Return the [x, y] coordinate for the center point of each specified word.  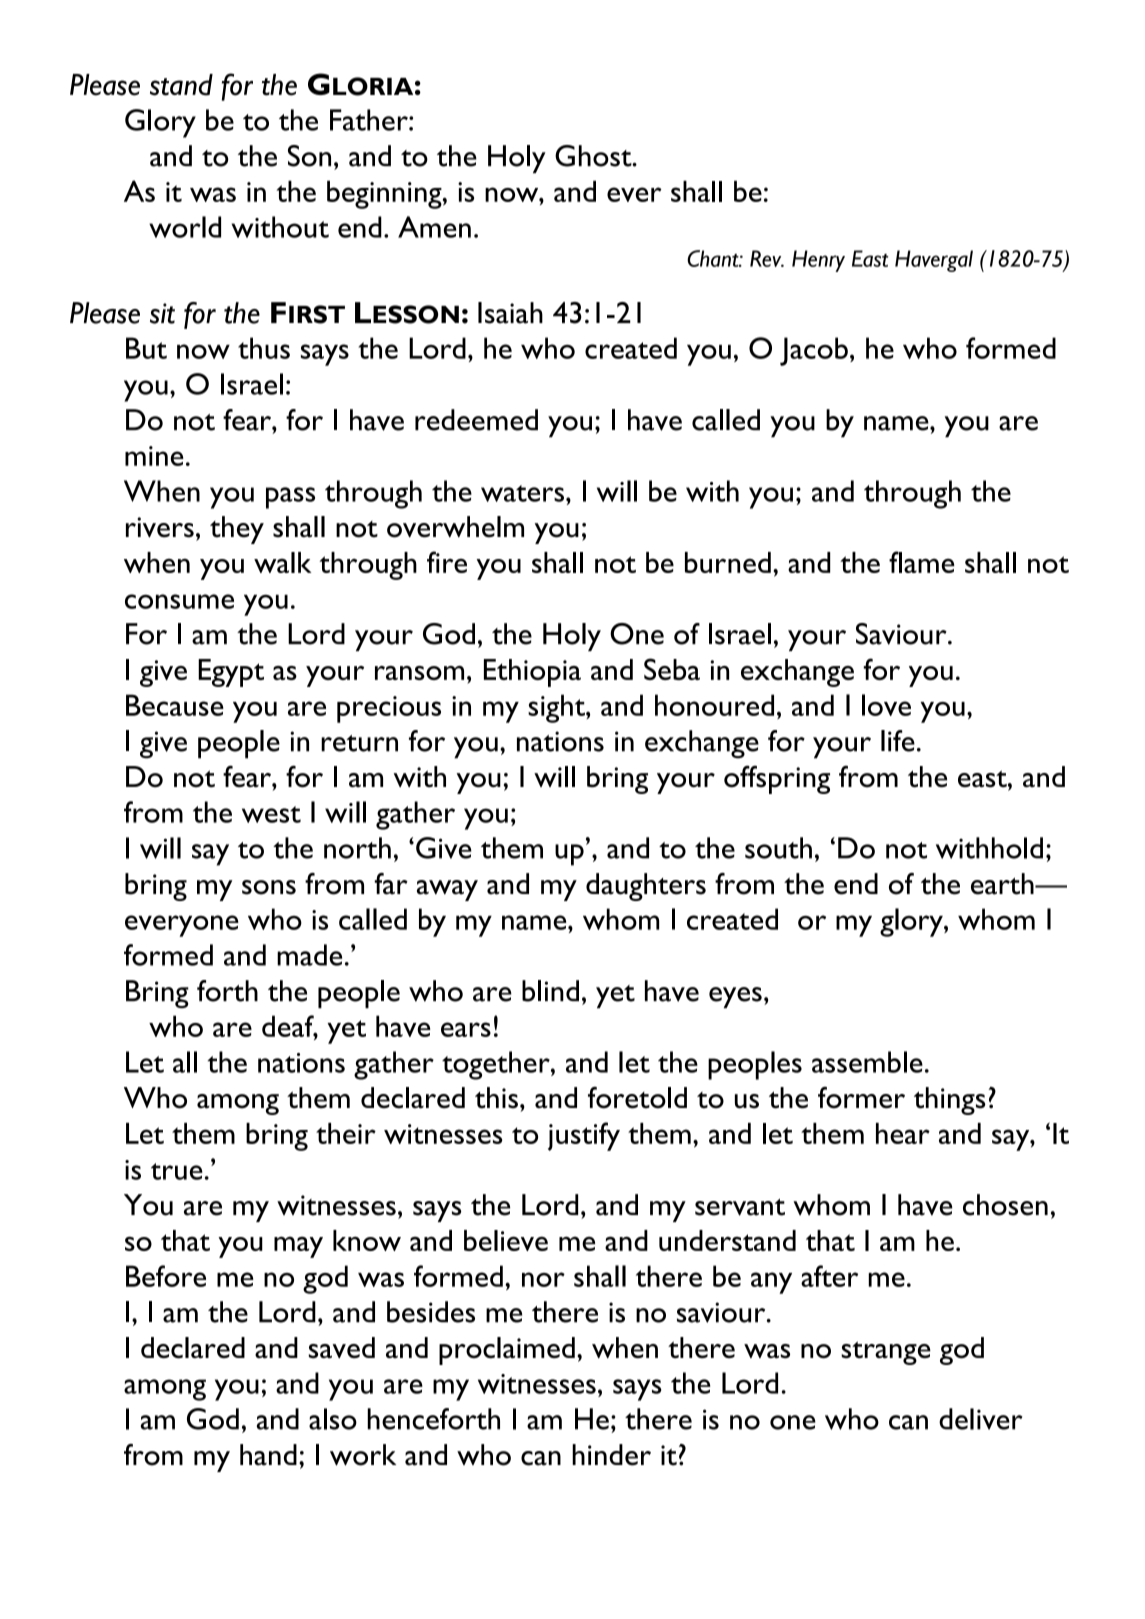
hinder [611, 1455]
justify [584, 1136]
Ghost [594, 156]
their [346, 1133]
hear [903, 1133]
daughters [646, 887]
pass [290, 498]
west [271, 814]
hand [268, 1455]
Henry [818, 261]
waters [522, 493]
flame [922, 562]
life [898, 741]
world [185, 227]
